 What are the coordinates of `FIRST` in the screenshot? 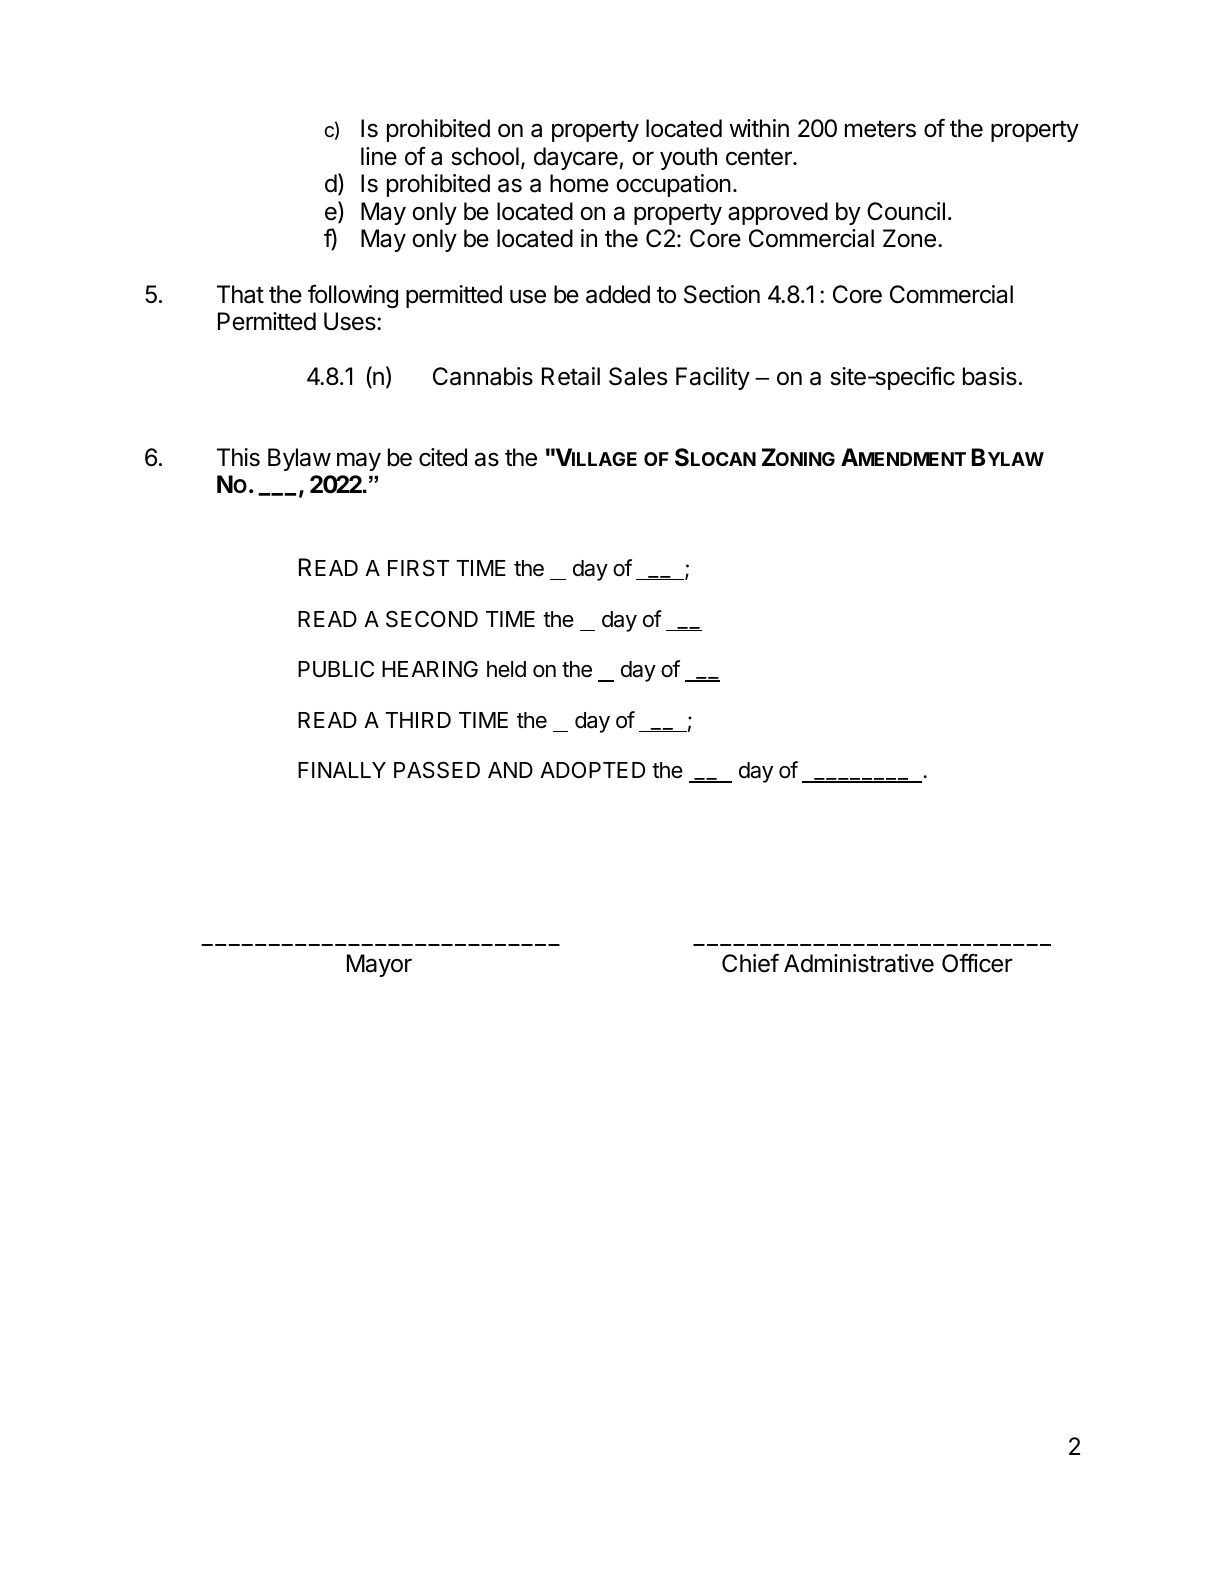 It's located at (418, 568).
